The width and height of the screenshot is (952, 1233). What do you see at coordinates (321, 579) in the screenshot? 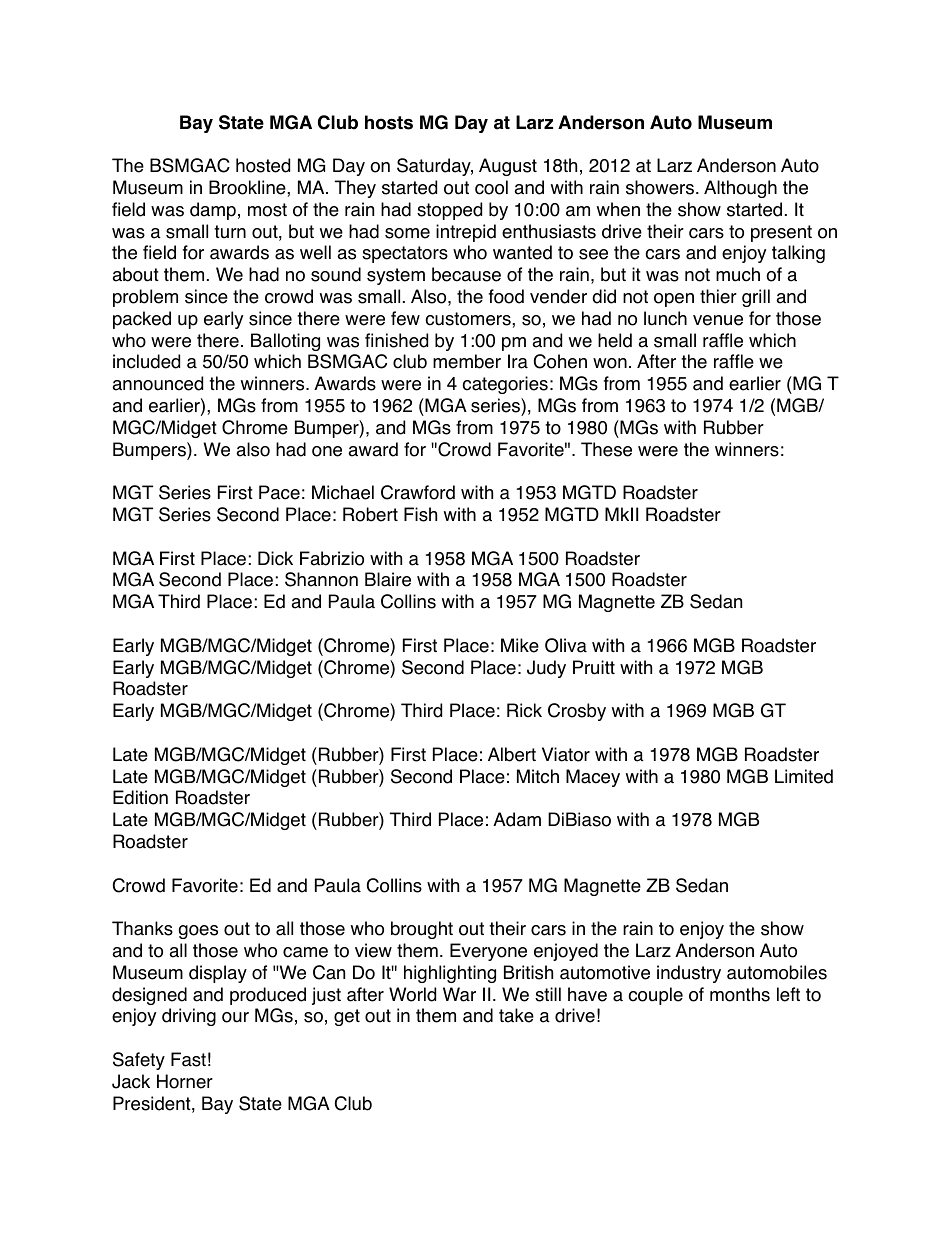
I see `Shannon` at bounding box center [321, 579].
